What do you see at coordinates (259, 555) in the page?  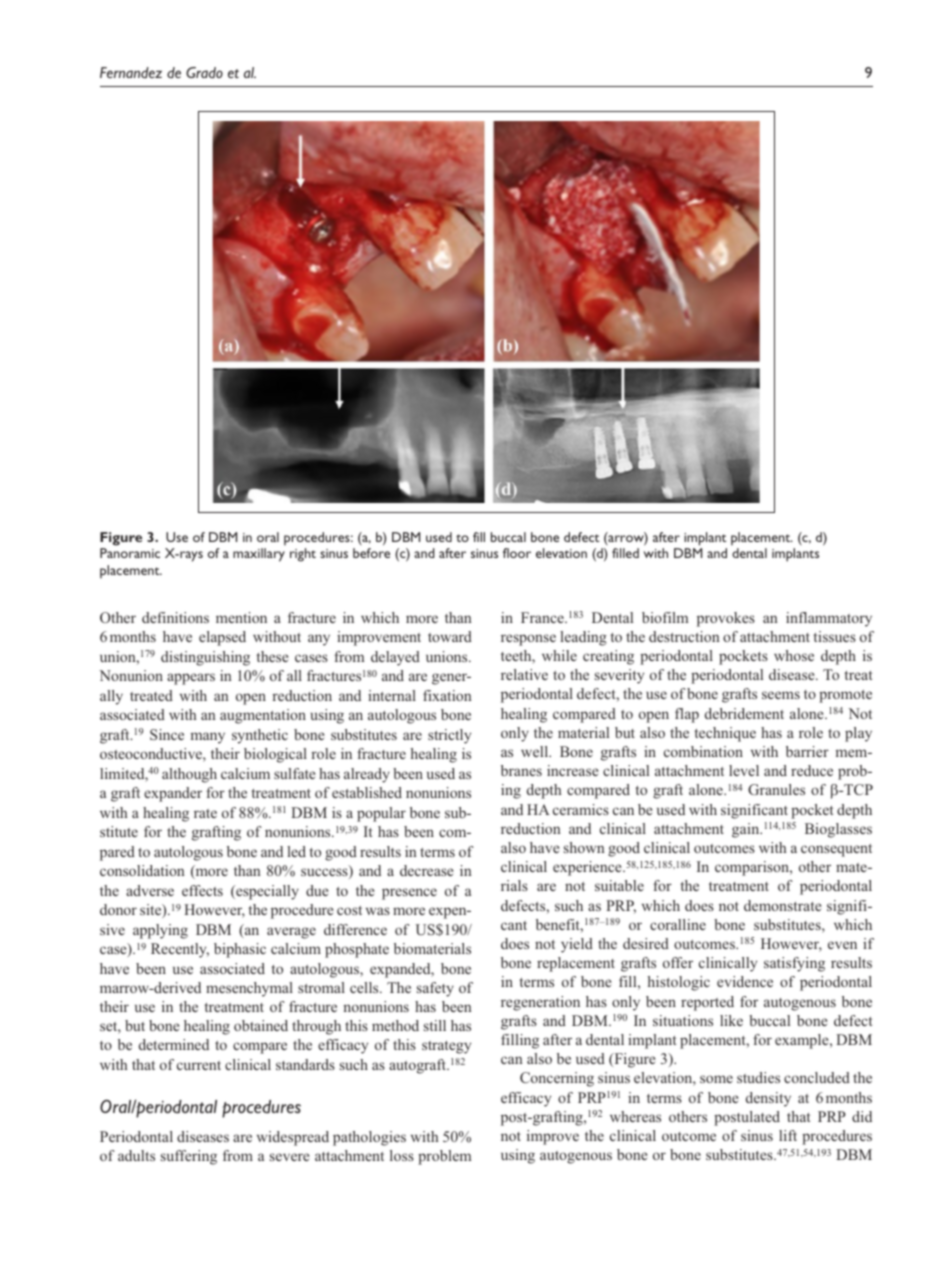 I see `maxillary` at bounding box center [259, 555].
